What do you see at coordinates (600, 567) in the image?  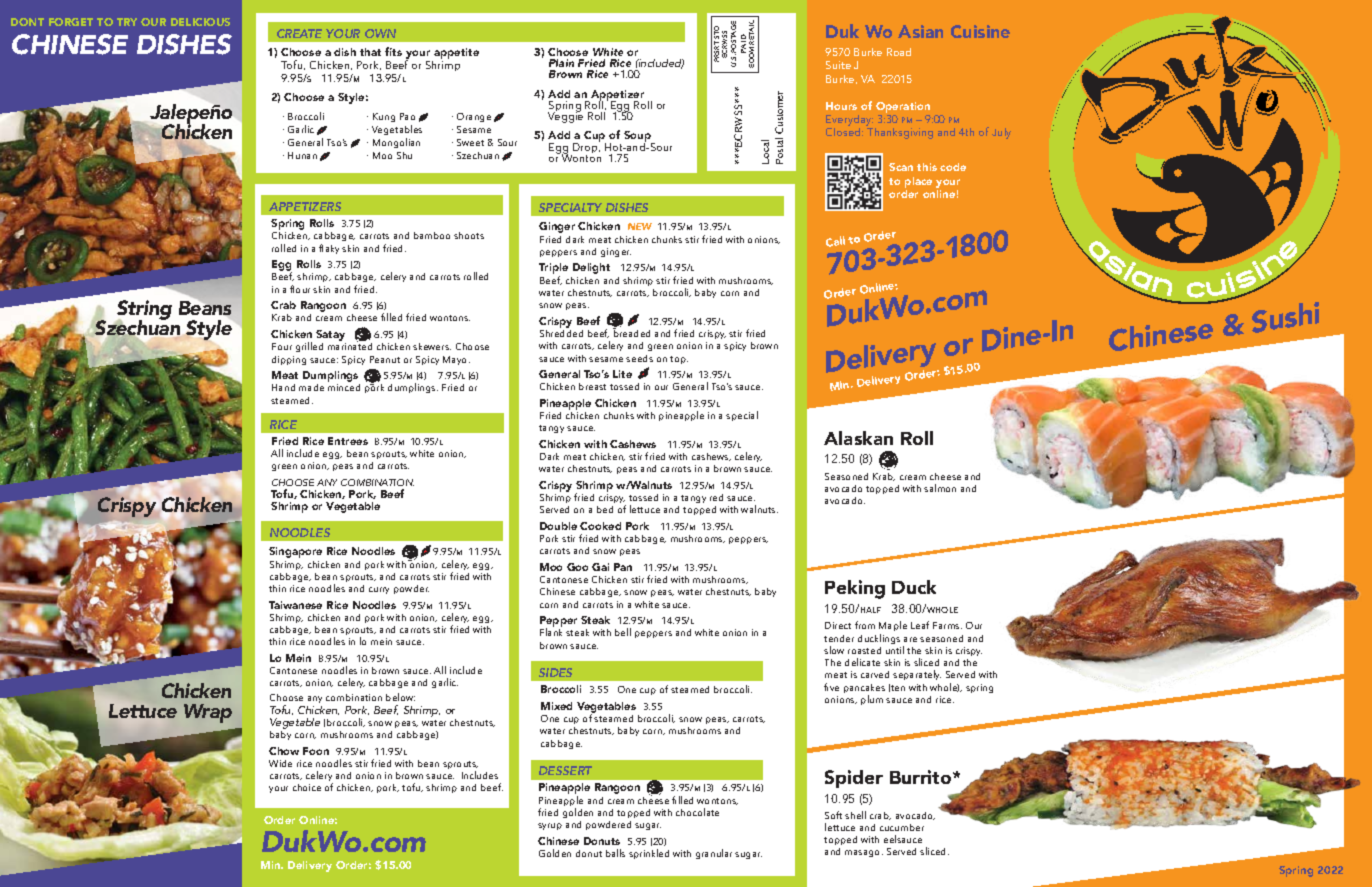 I see `Gai` at bounding box center [600, 567].
